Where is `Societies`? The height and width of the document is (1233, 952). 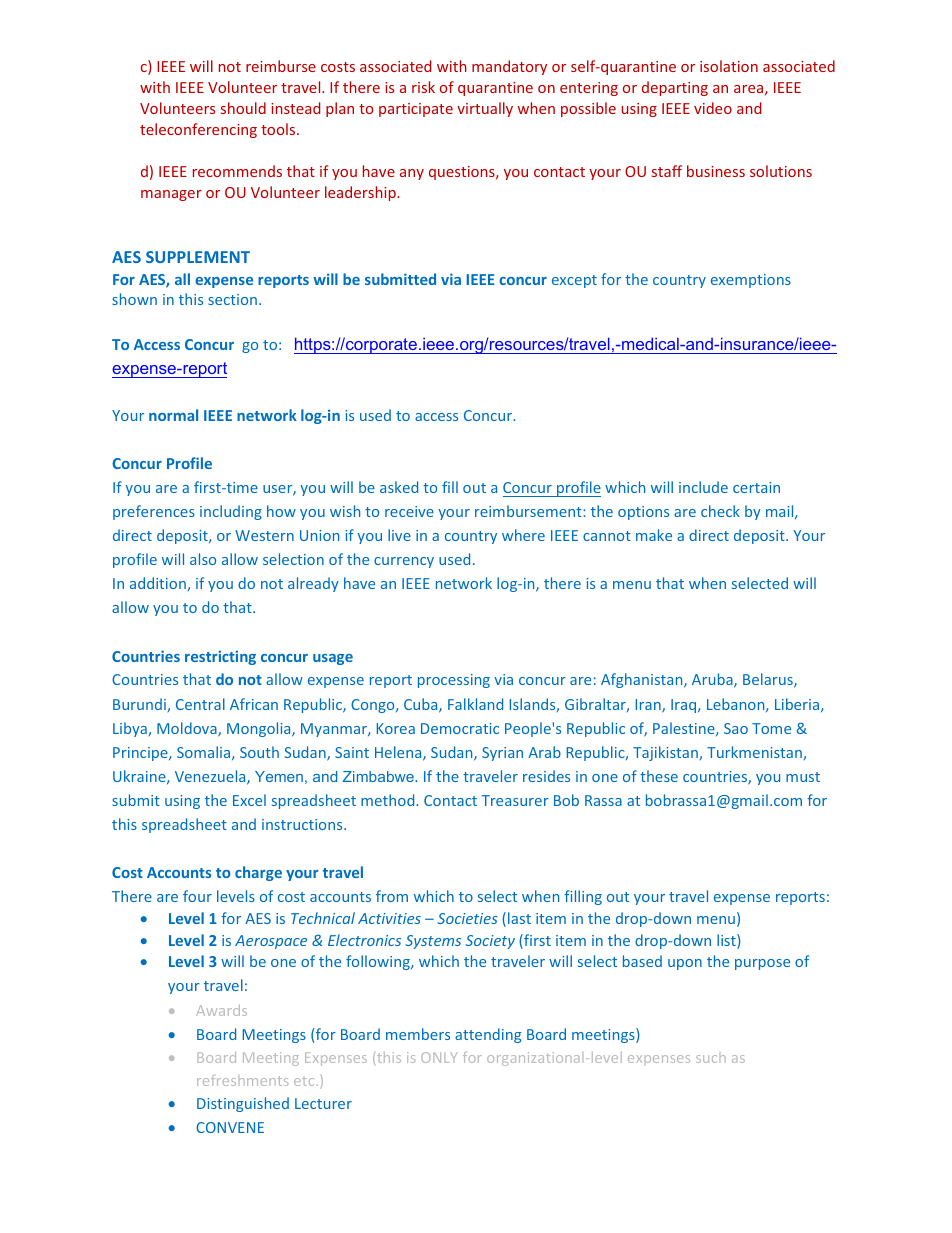 Societies is located at coordinates (467, 918).
